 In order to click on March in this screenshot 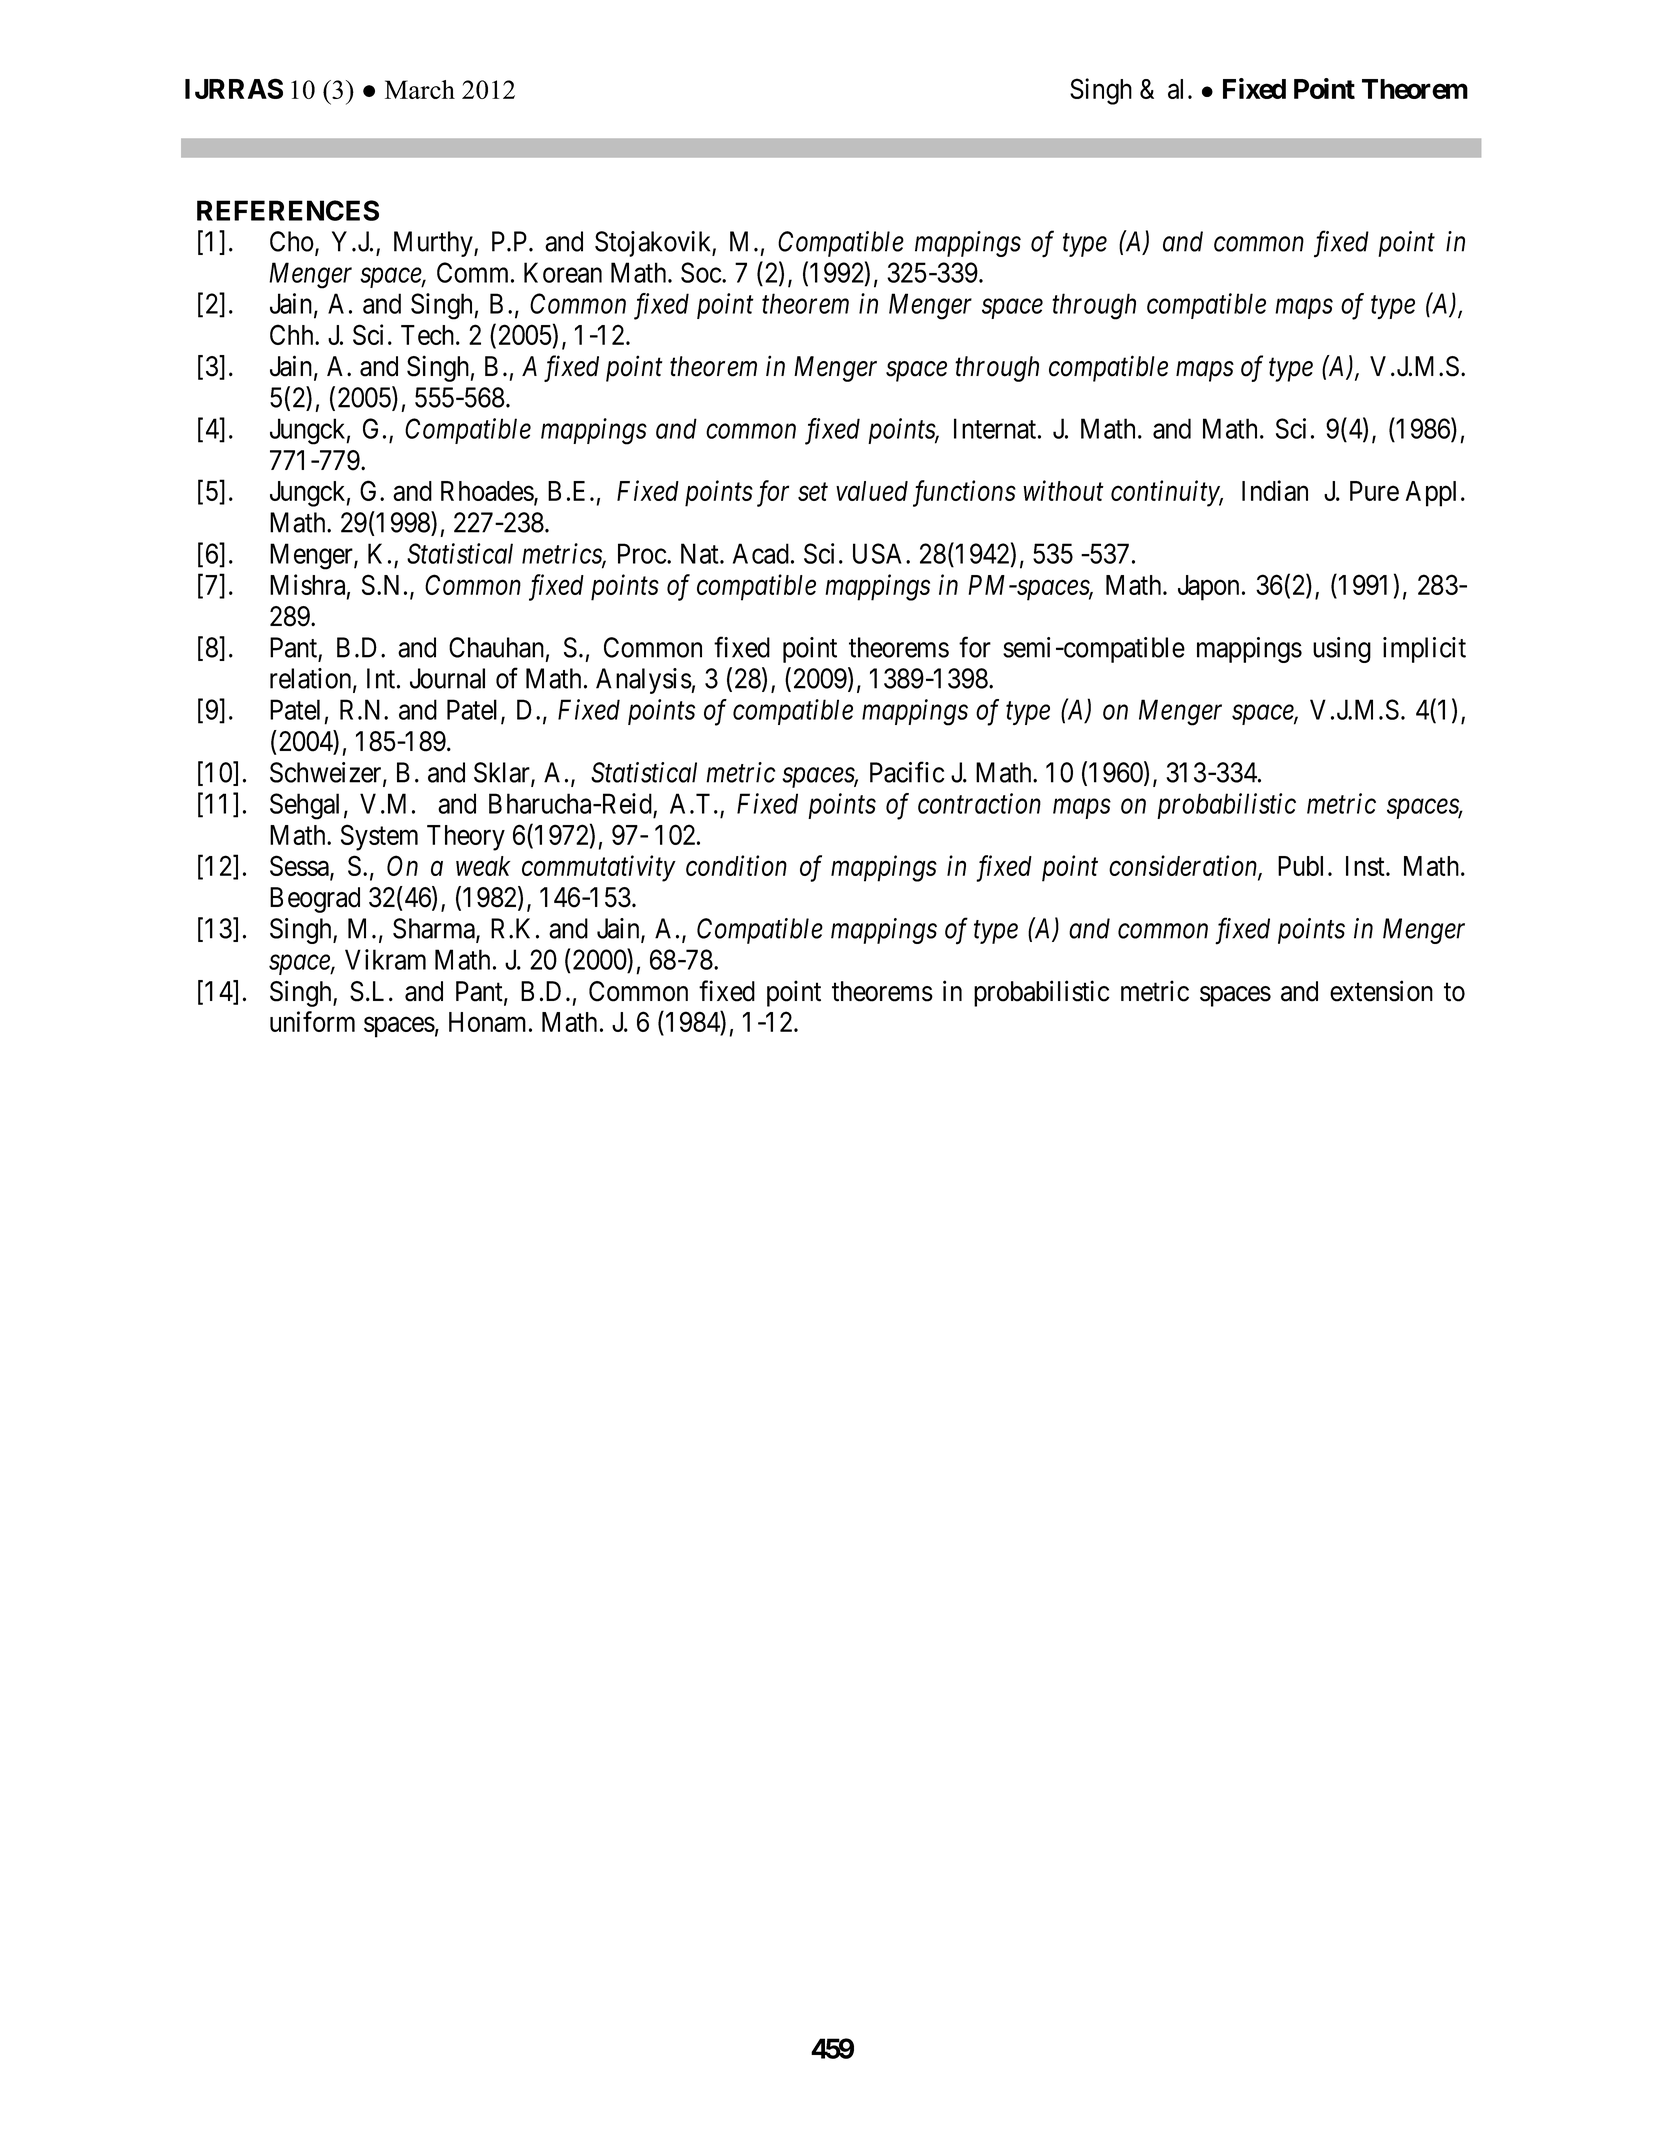, I will do `click(420, 89)`.
